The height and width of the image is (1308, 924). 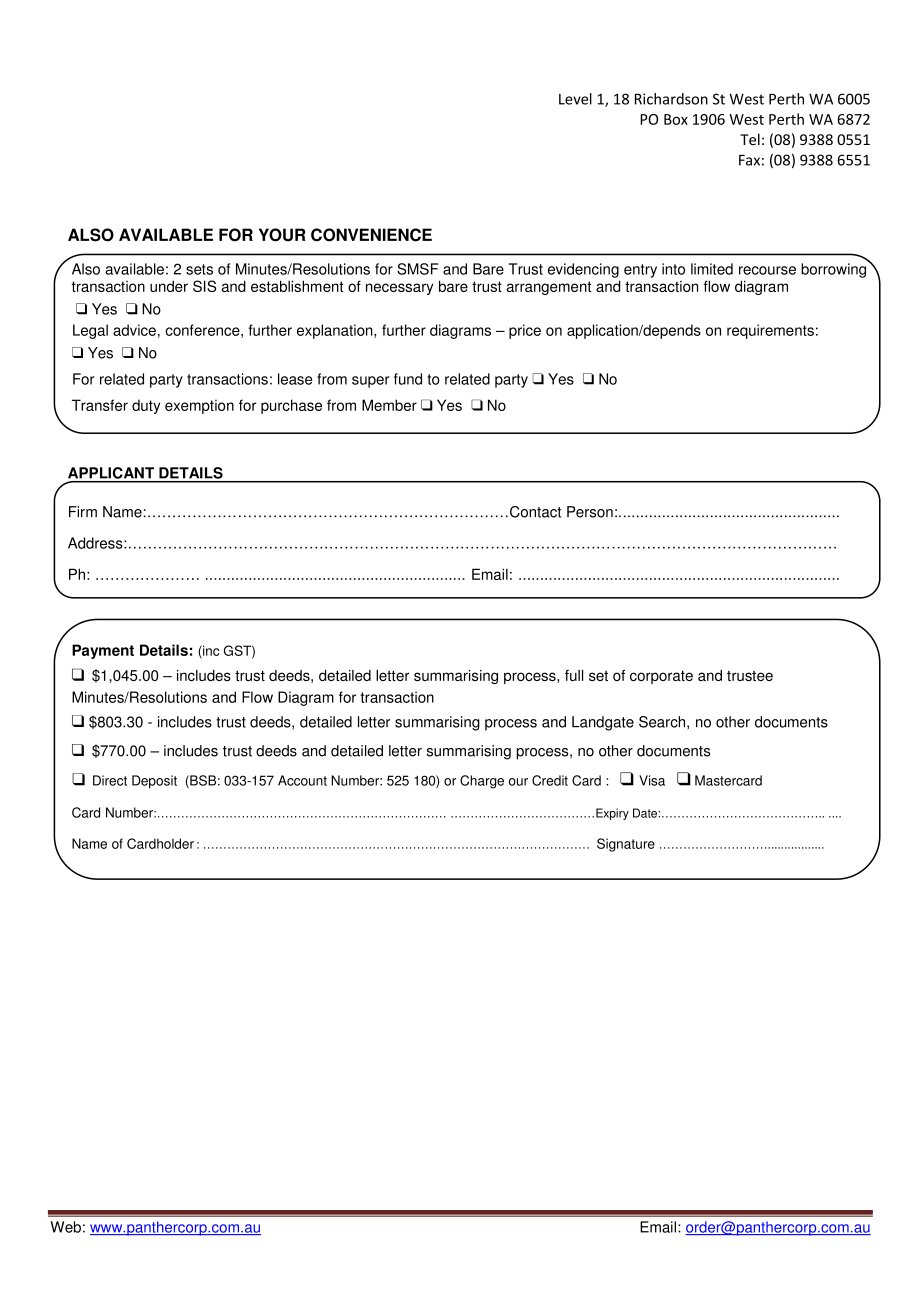 I want to click on Signature, so click(x=626, y=845).
